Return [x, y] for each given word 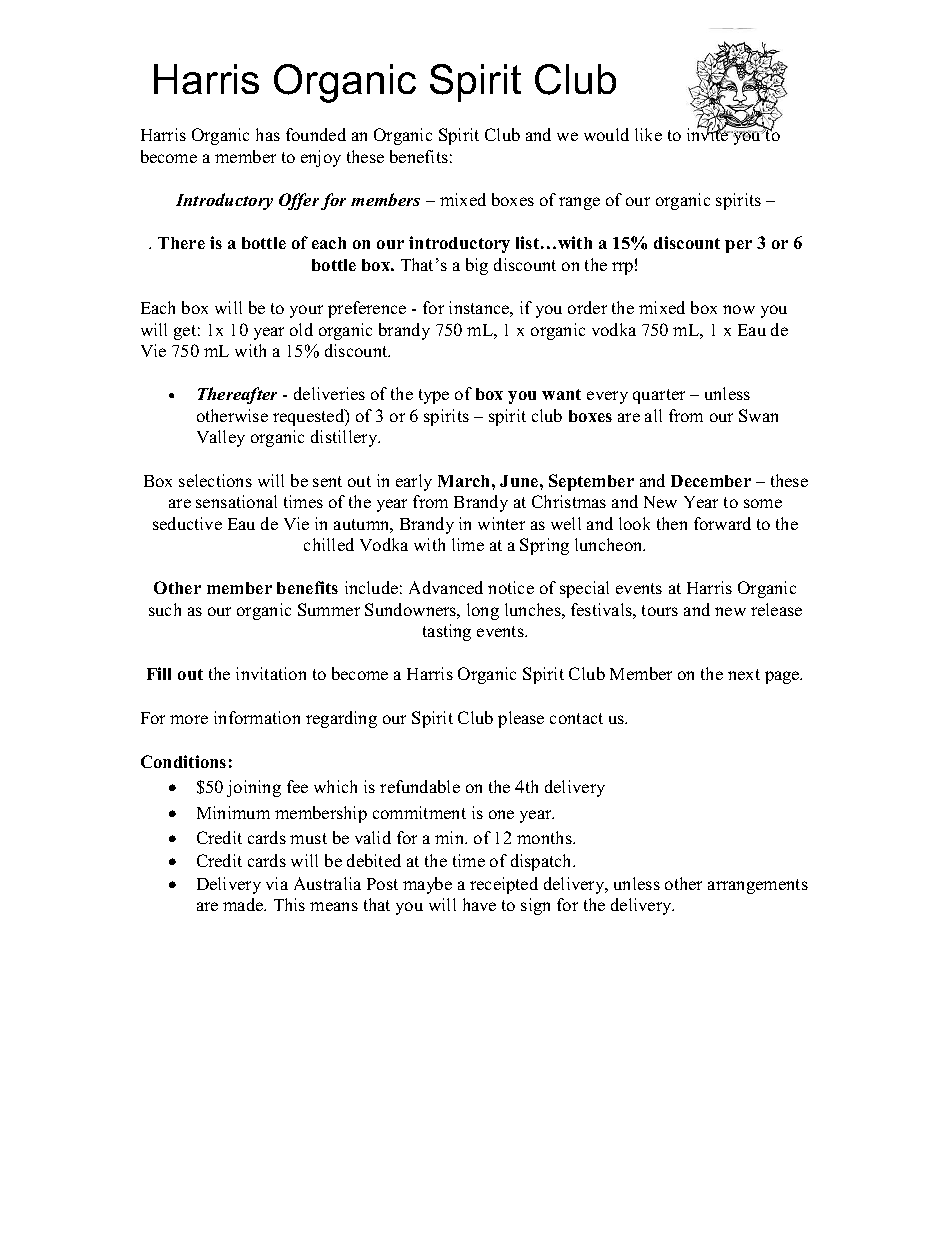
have [479, 904]
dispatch [543, 862]
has [268, 134]
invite [709, 133]
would [606, 134]
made [244, 904]
